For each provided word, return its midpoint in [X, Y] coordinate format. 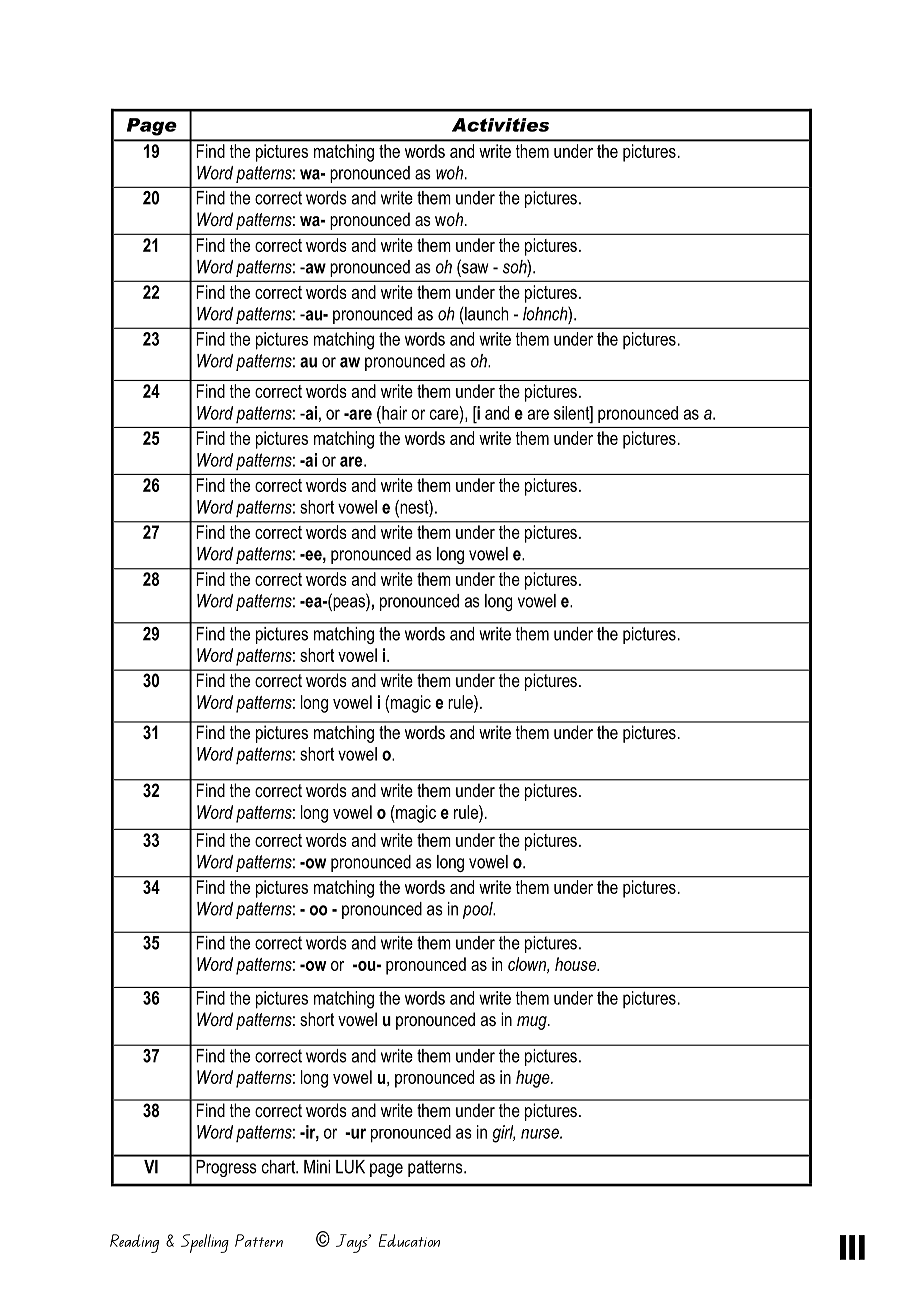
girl [503, 1134]
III [852, 1247]
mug [533, 1023]
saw [474, 268]
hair [393, 413]
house [576, 964]
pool [479, 910]
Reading [134, 1243]
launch [486, 314]
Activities [500, 125]
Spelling [205, 1243]
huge [534, 1079]
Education [409, 1240]
